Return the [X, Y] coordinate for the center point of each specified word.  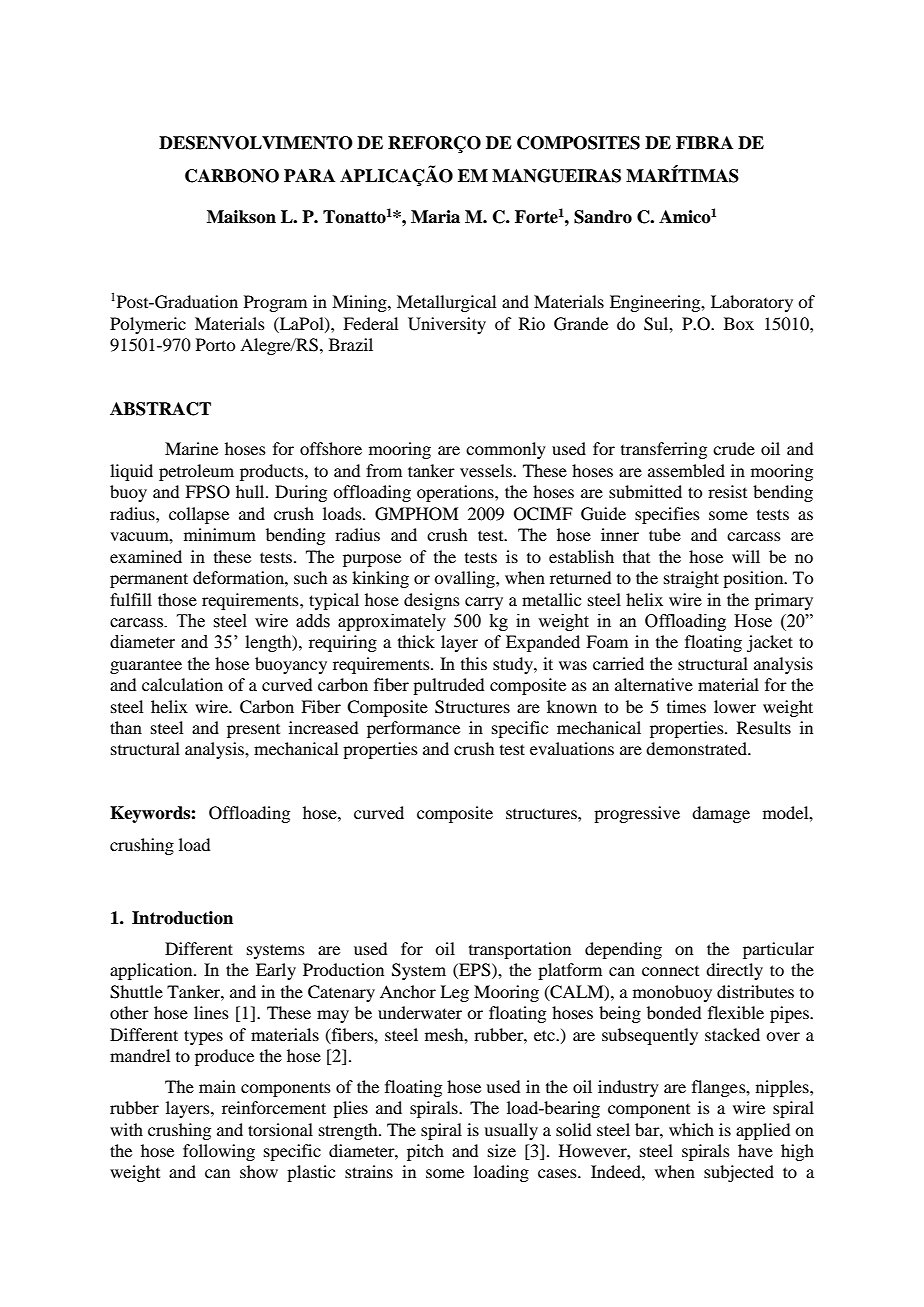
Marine [191, 448]
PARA [309, 175]
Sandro [603, 217]
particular [778, 950]
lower [735, 706]
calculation [182, 684]
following [219, 1152]
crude [734, 448]
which [691, 1129]
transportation [520, 950]
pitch [425, 1152]
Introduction [182, 918]
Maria [435, 217]
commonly [506, 450]
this [474, 663]
